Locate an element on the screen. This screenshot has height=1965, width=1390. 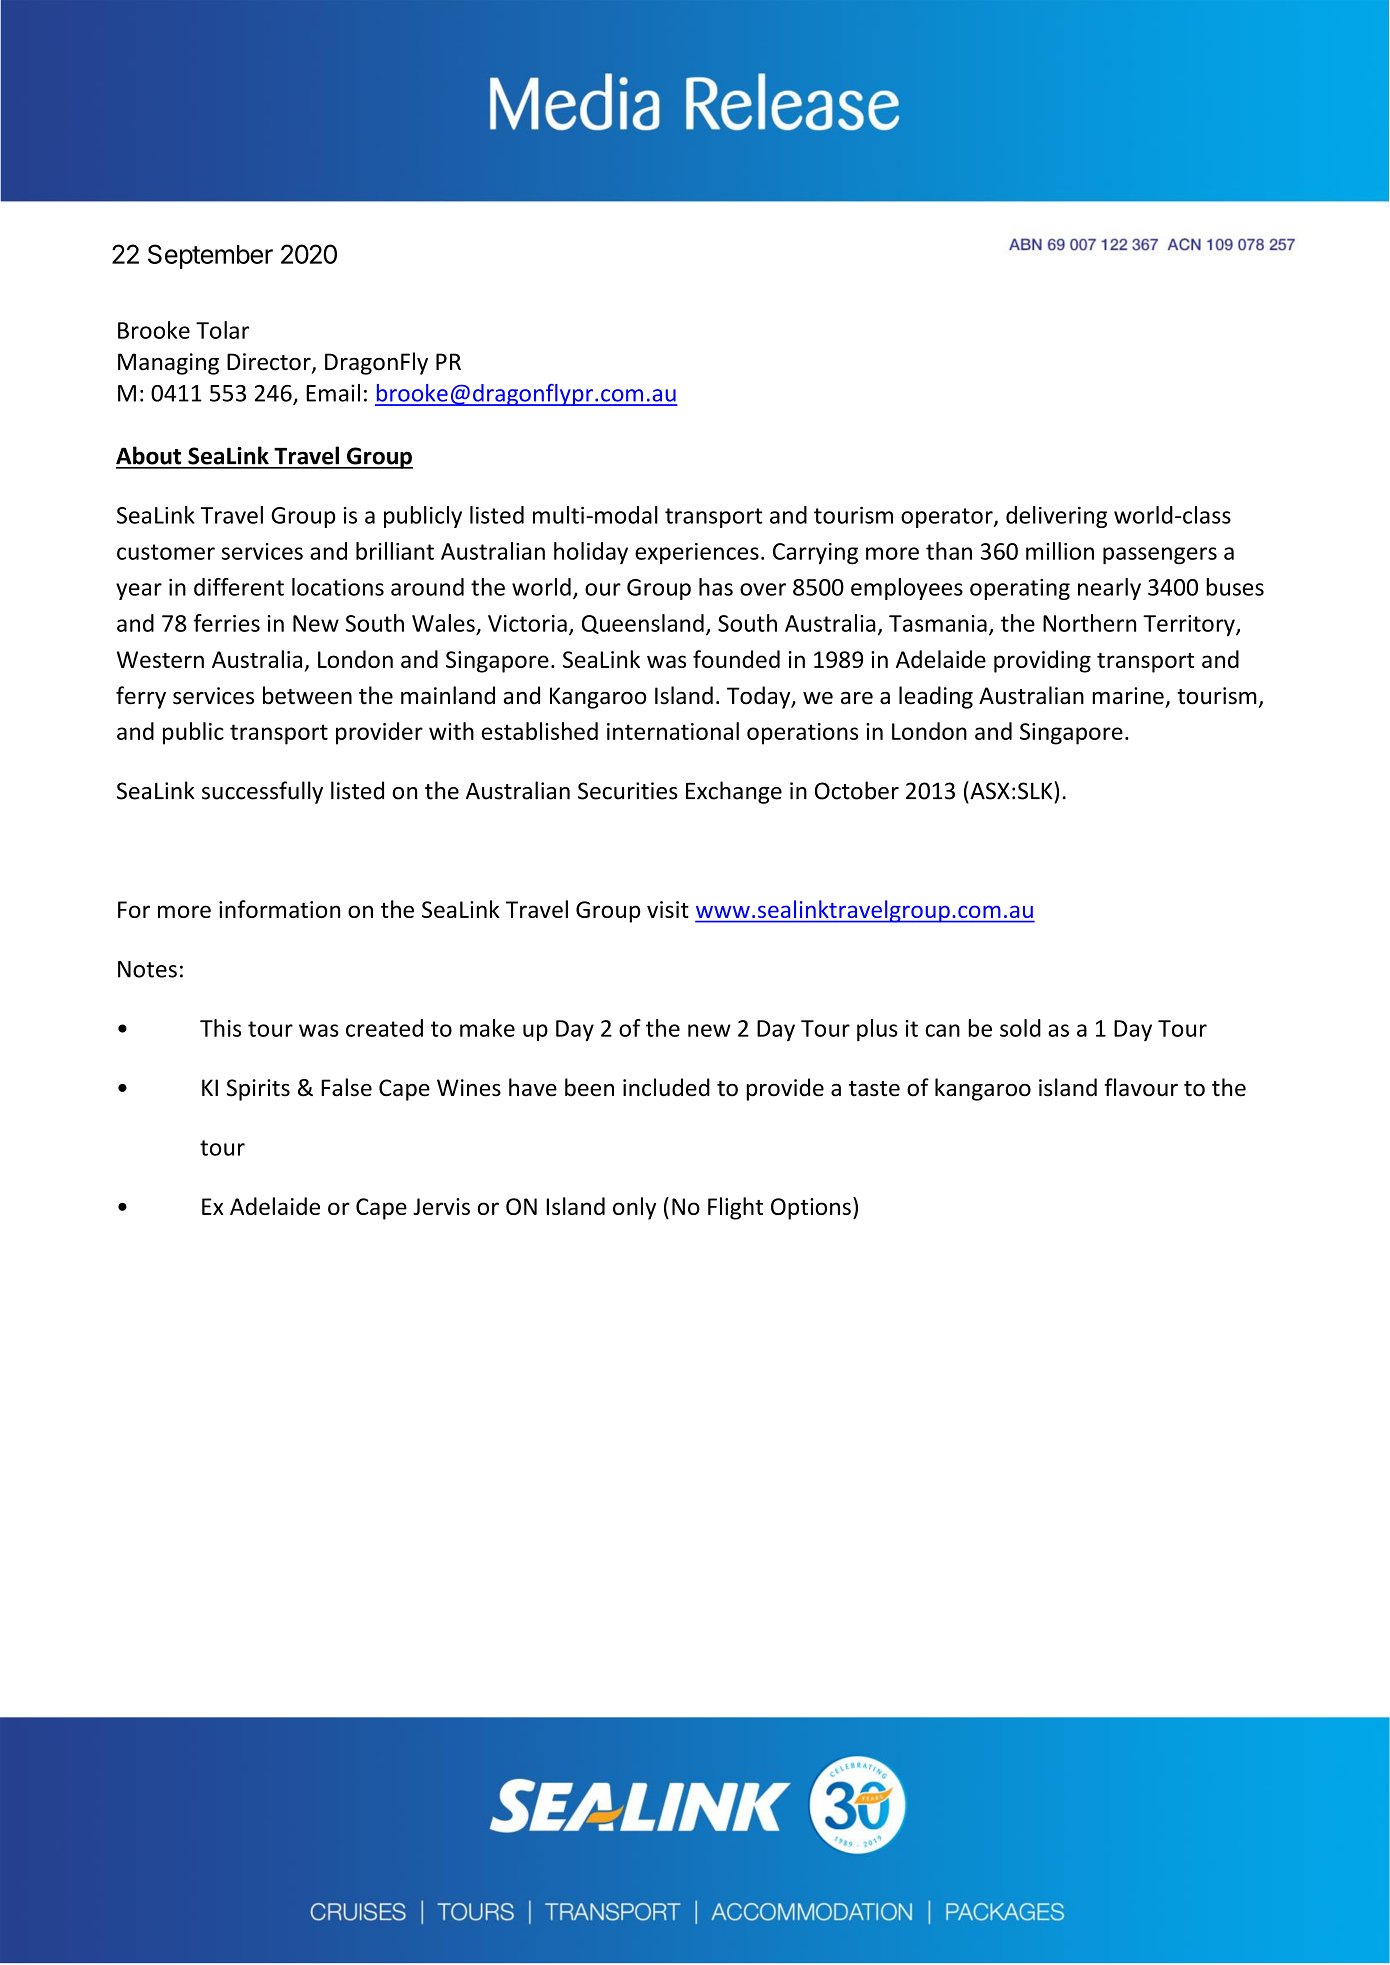
million is located at coordinates (1060, 551).
